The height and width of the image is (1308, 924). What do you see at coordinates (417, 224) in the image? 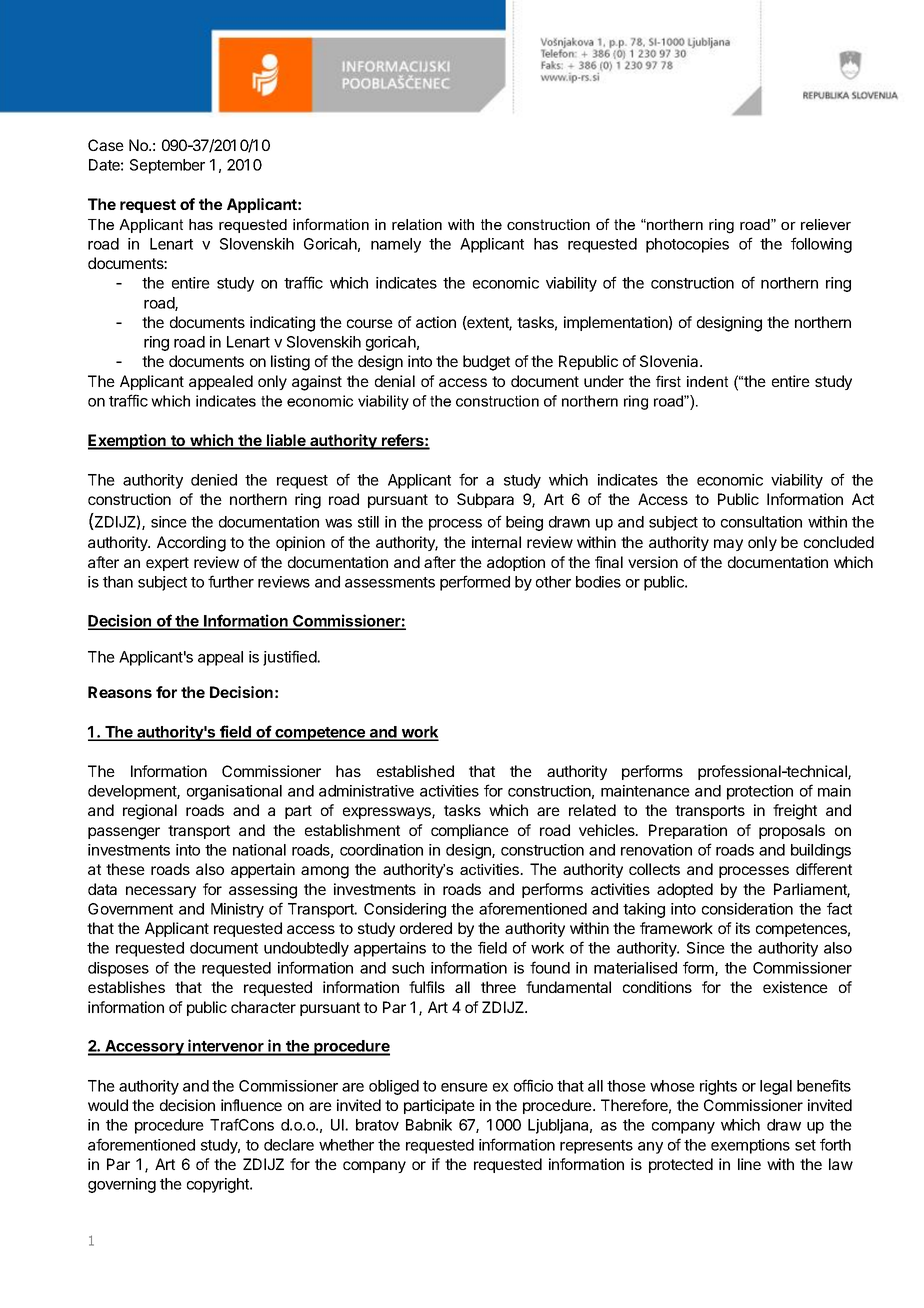
I see `relation` at bounding box center [417, 224].
